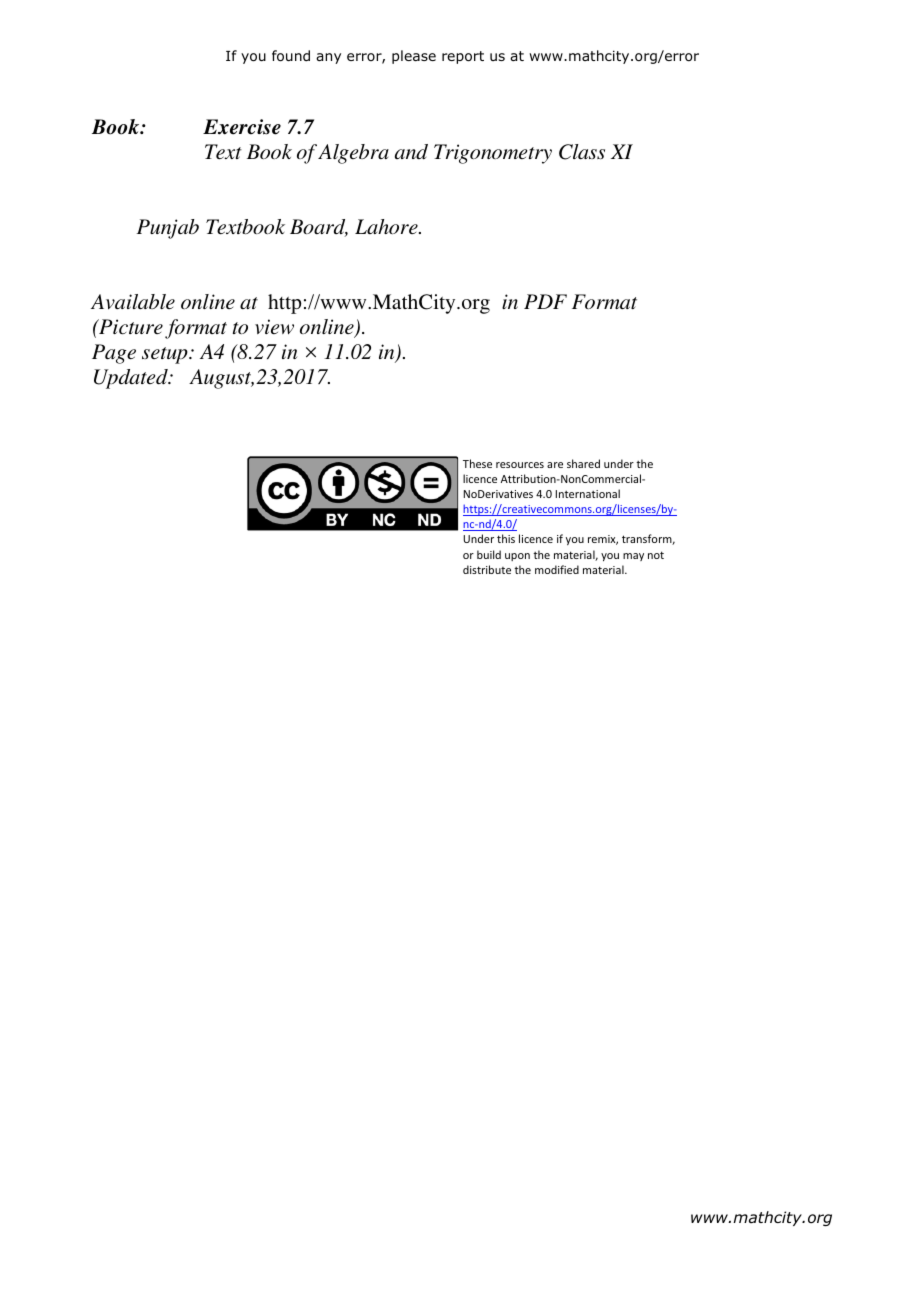 This screenshot has width=924, height=1308. Describe the element at coordinates (487, 569) in the screenshot. I see `distribute` at that location.
